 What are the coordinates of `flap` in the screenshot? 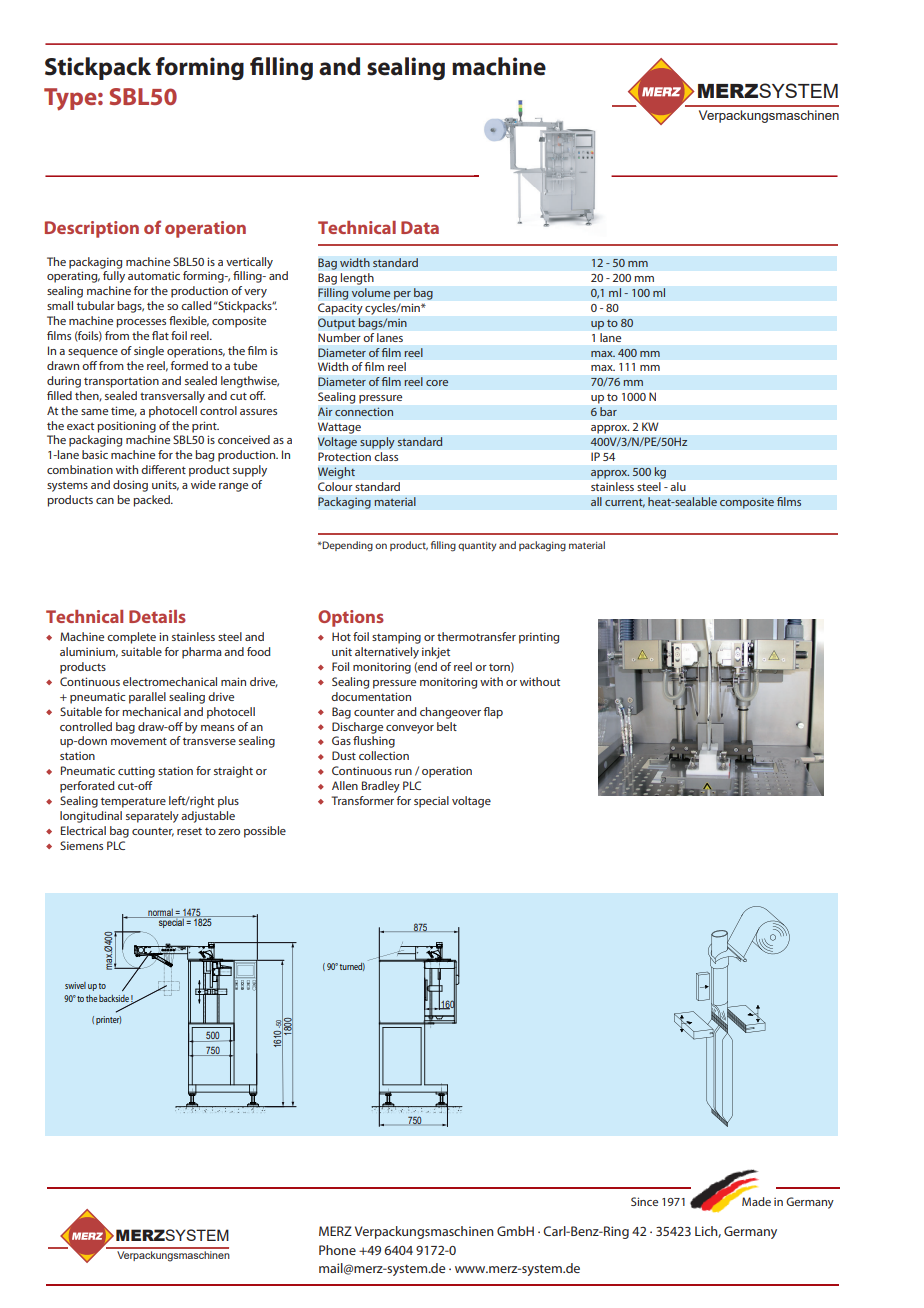 It's located at (493, 713).
